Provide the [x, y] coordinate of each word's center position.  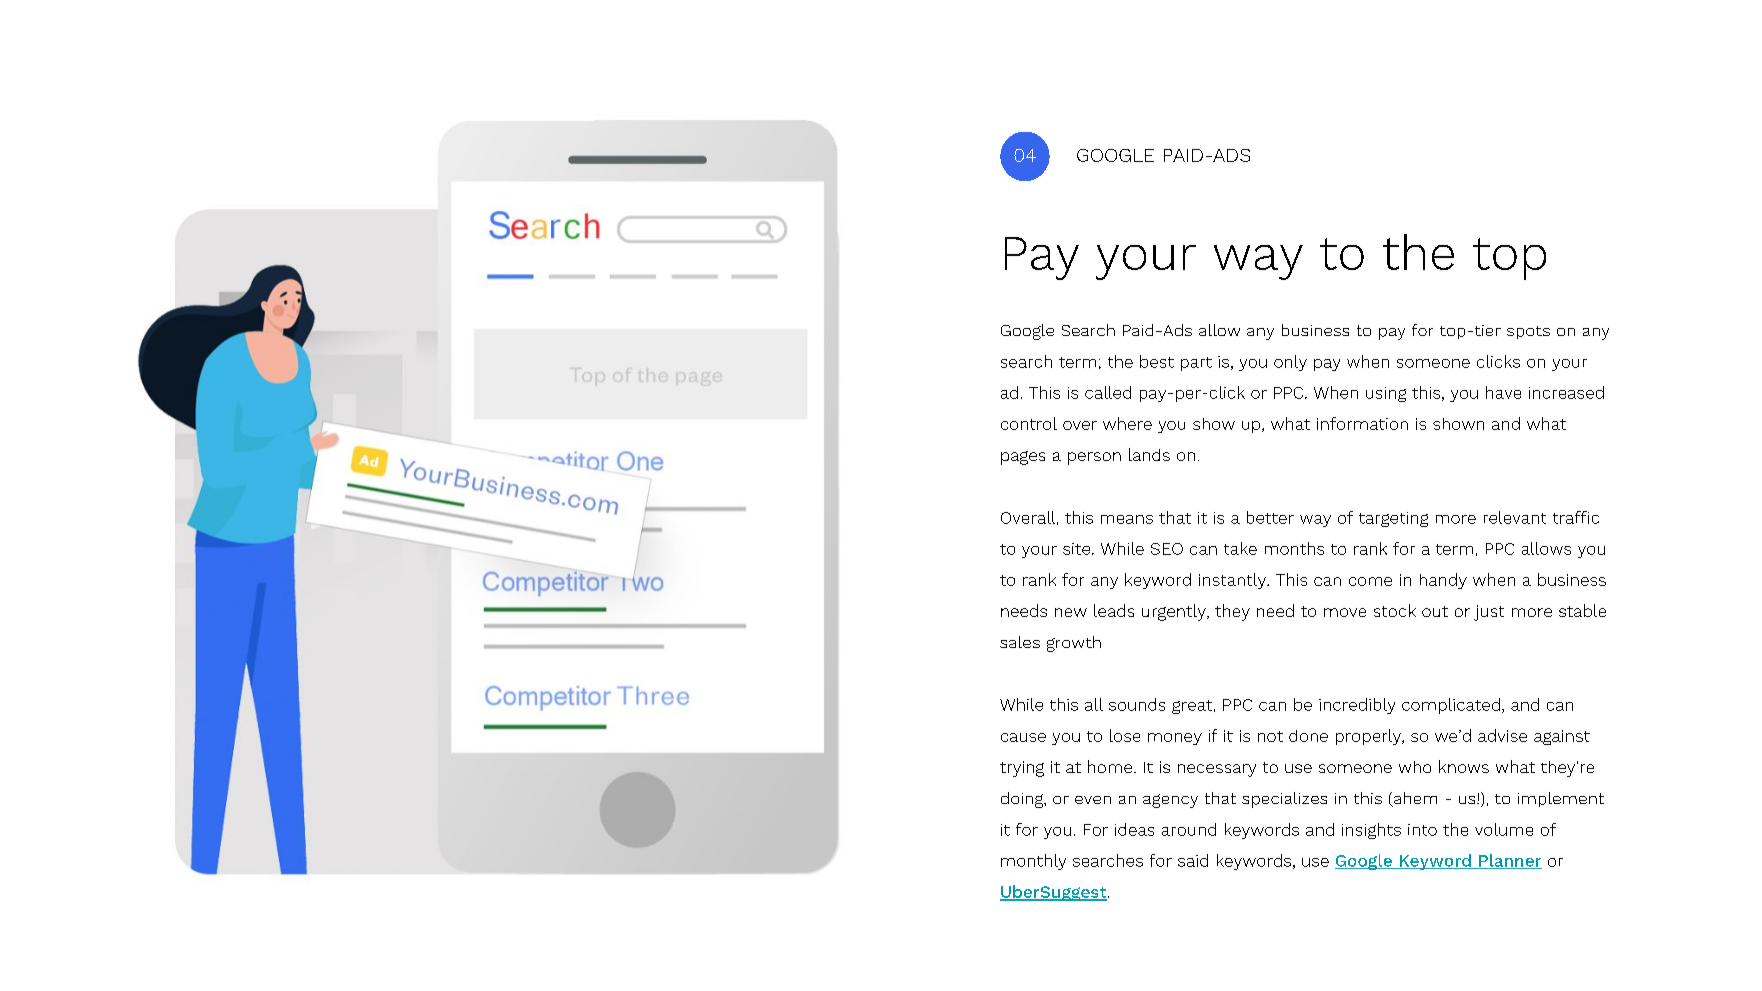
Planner [1509, 861]
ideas [1134, 829]
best [1157, 361]
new [1071, 612]
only [1290, 363]
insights [1371, 831]
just [1489, 613]
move [1345, 612]
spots [1528, 332]
